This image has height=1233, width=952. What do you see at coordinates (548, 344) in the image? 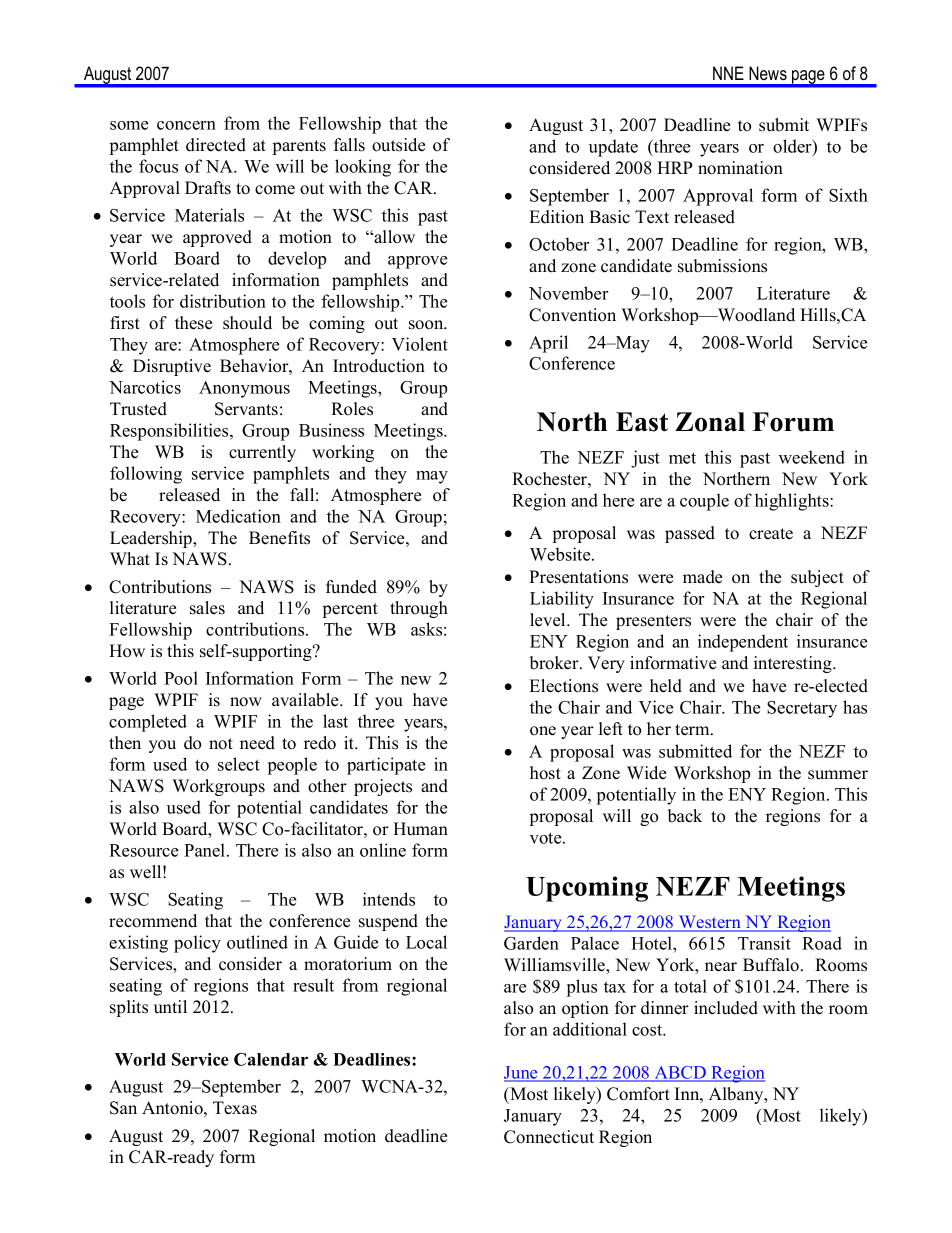
I see `April` at bounding box center [548, 344].
